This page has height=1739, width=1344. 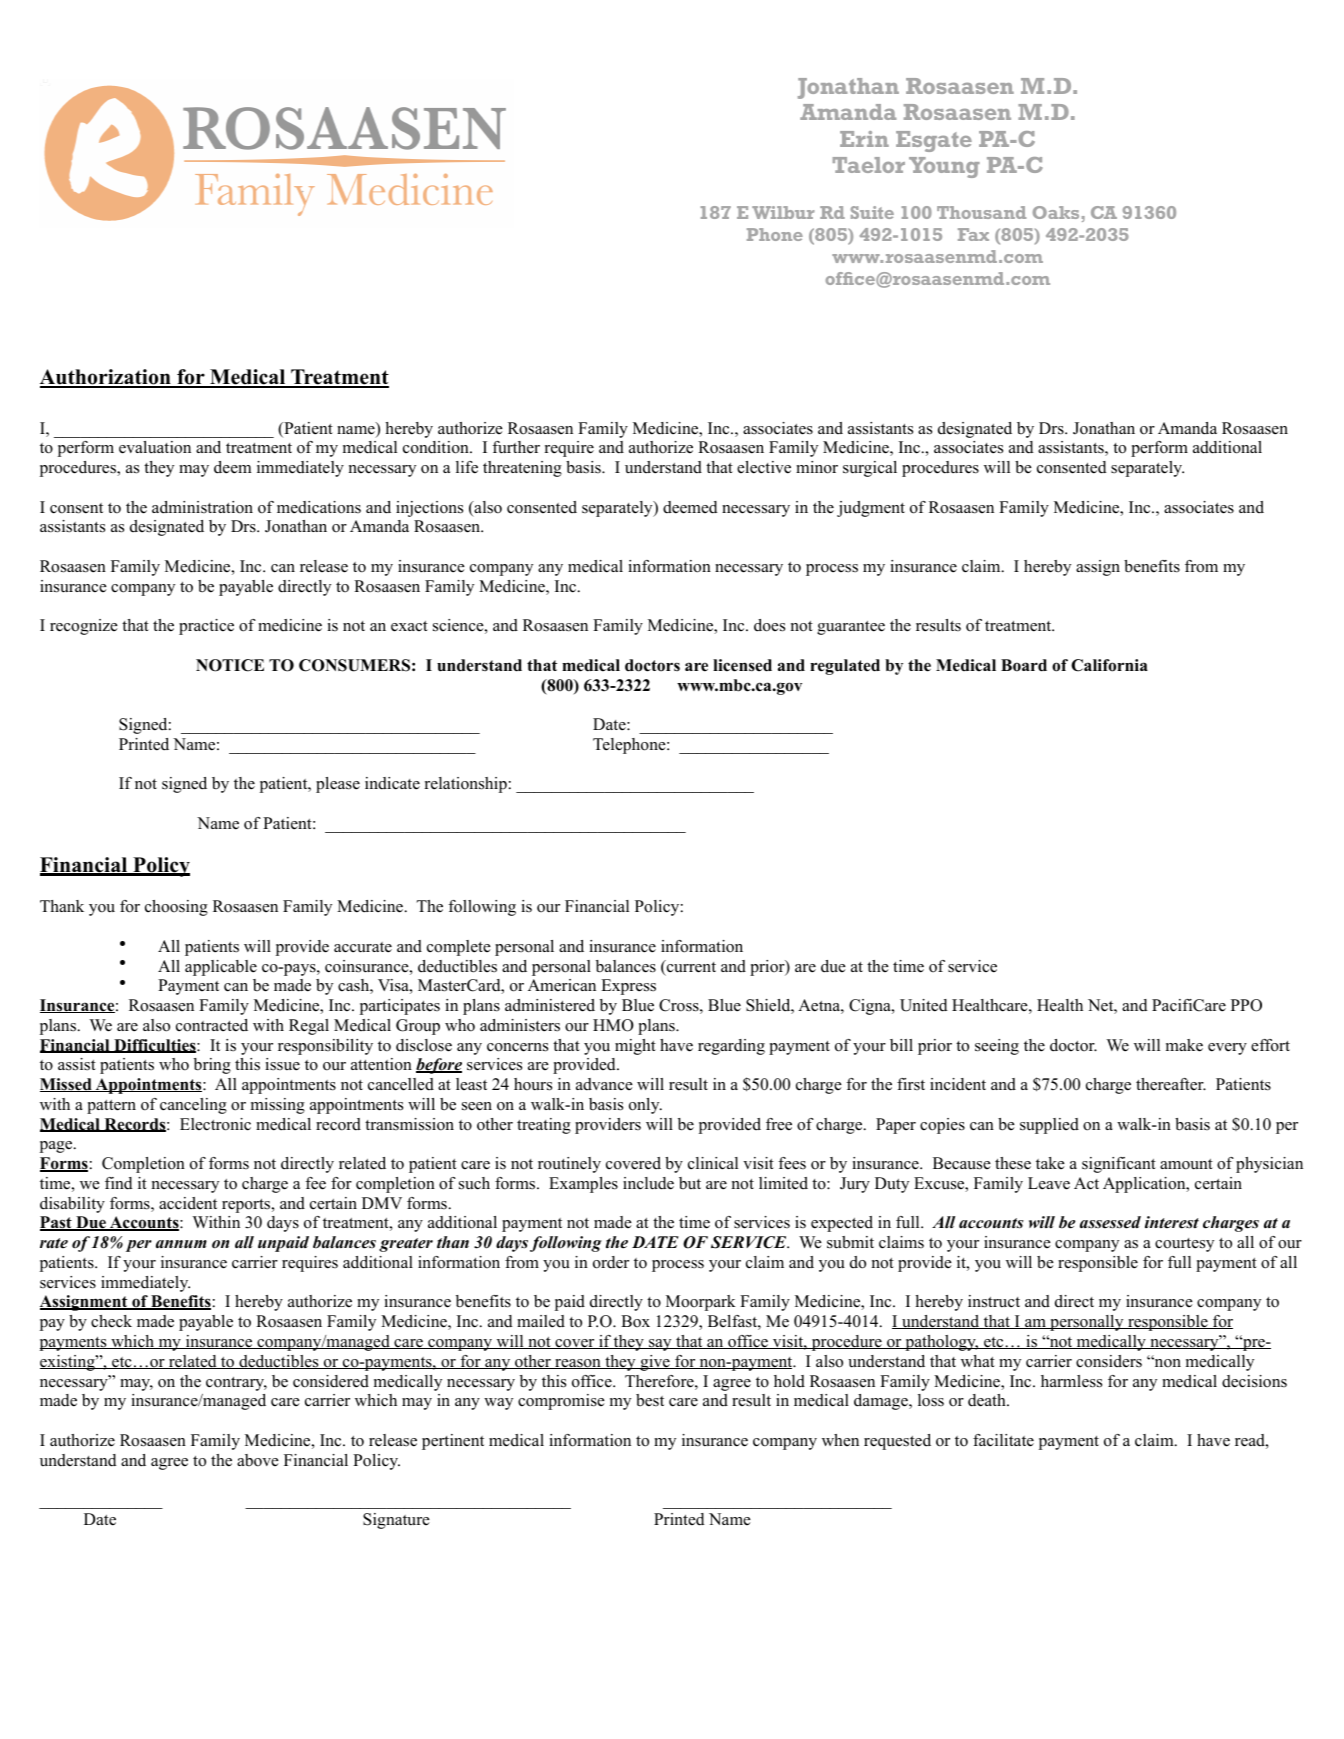 I want to click on relationship, so click(x=466, y=785).
